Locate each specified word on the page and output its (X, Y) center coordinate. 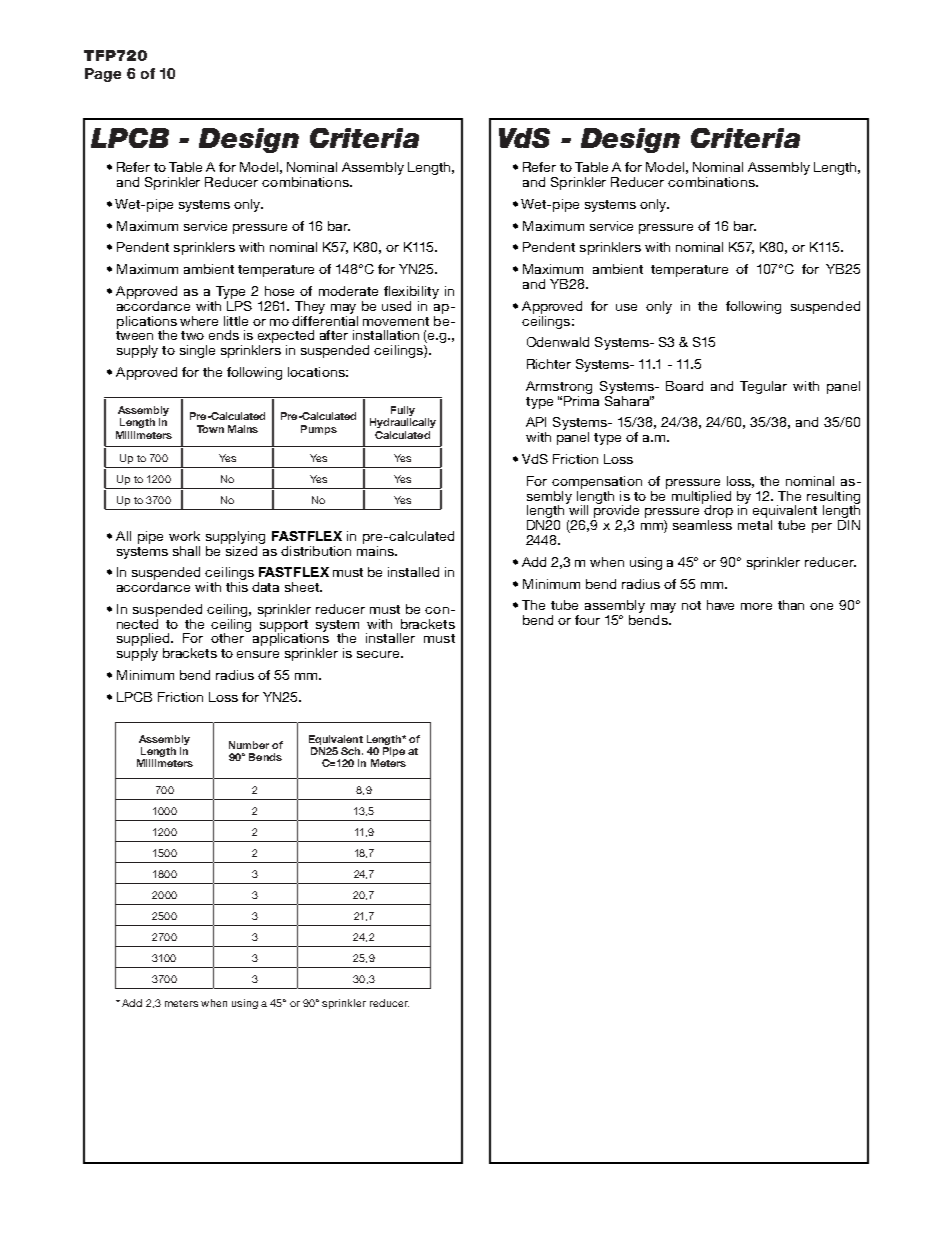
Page (103, 75)
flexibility (411, 292)
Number (249, 745)
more (756, 606)
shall (186, 551)
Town (210, 429)
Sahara (628, 399)
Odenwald (558, 342)
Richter (549, 364)
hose (279, 291)
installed (413, 572)
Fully (403, 411)
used (396, 306)
